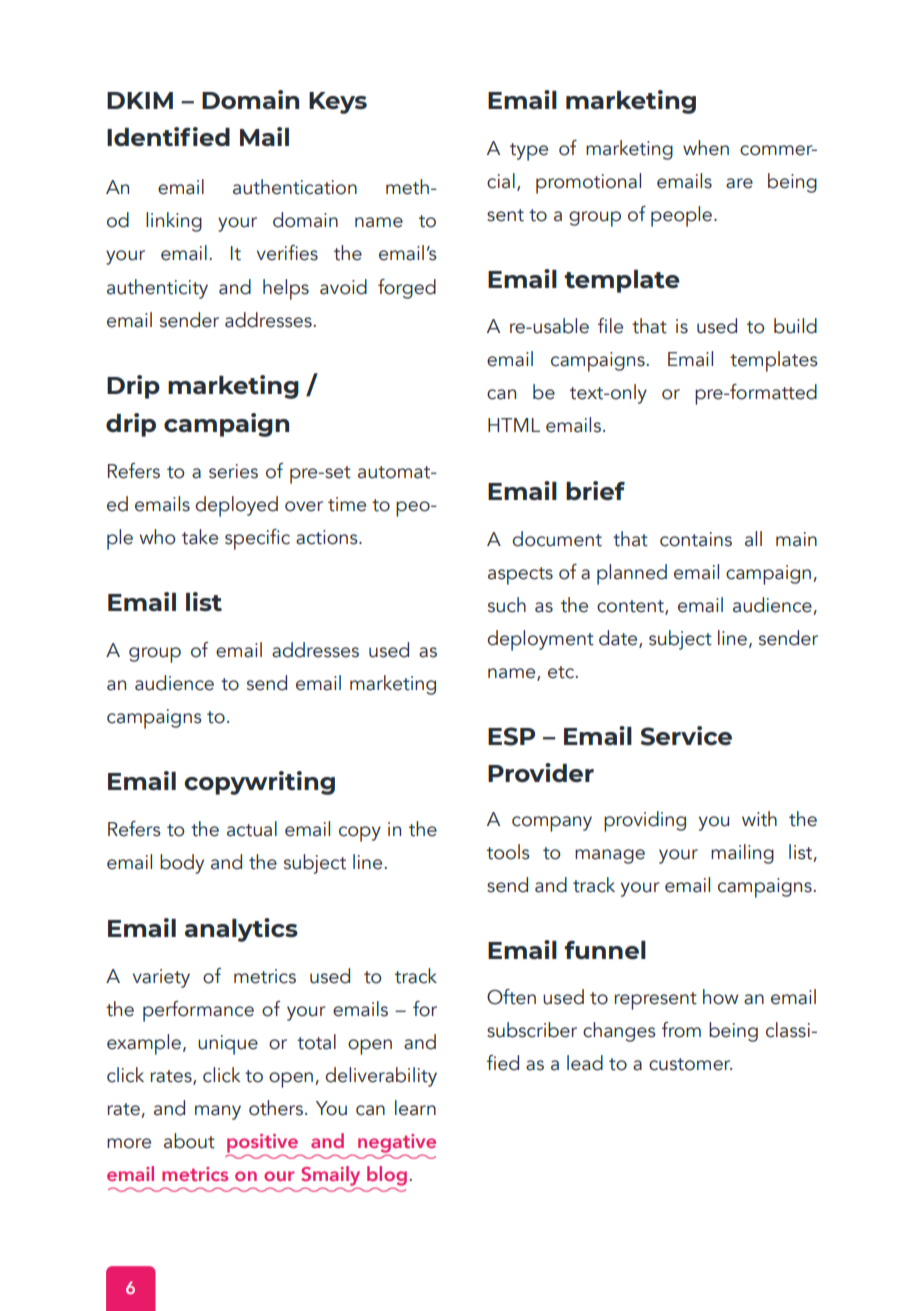 The width and height of the image is (924, 1311). What do you see at coordinates (529, 152) in the image?
I see `type` at bounding box center [529, 152].
